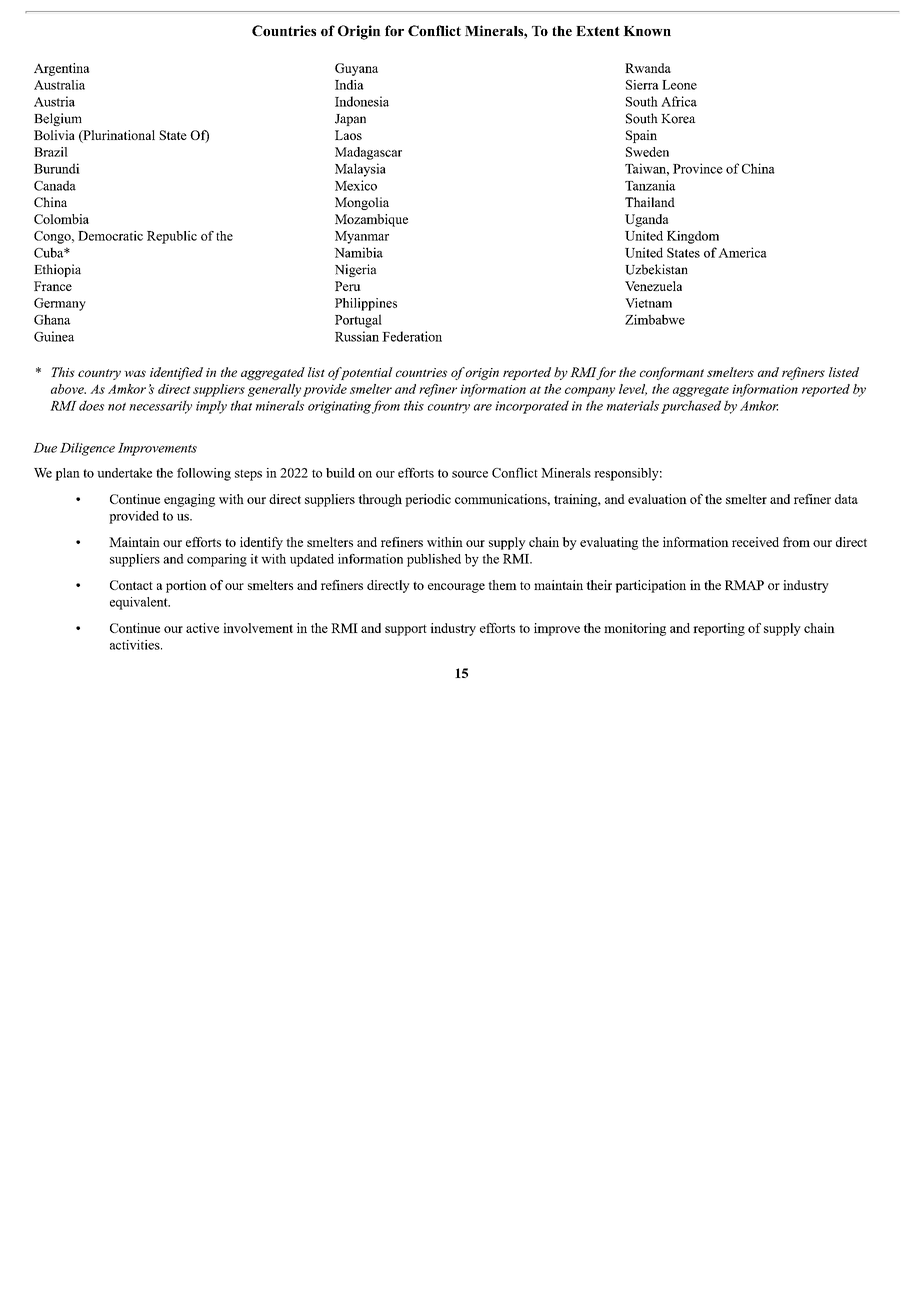 The width and height of the page is (924, 1308). I want to click on Zimbabwe, so click(655, 319).
